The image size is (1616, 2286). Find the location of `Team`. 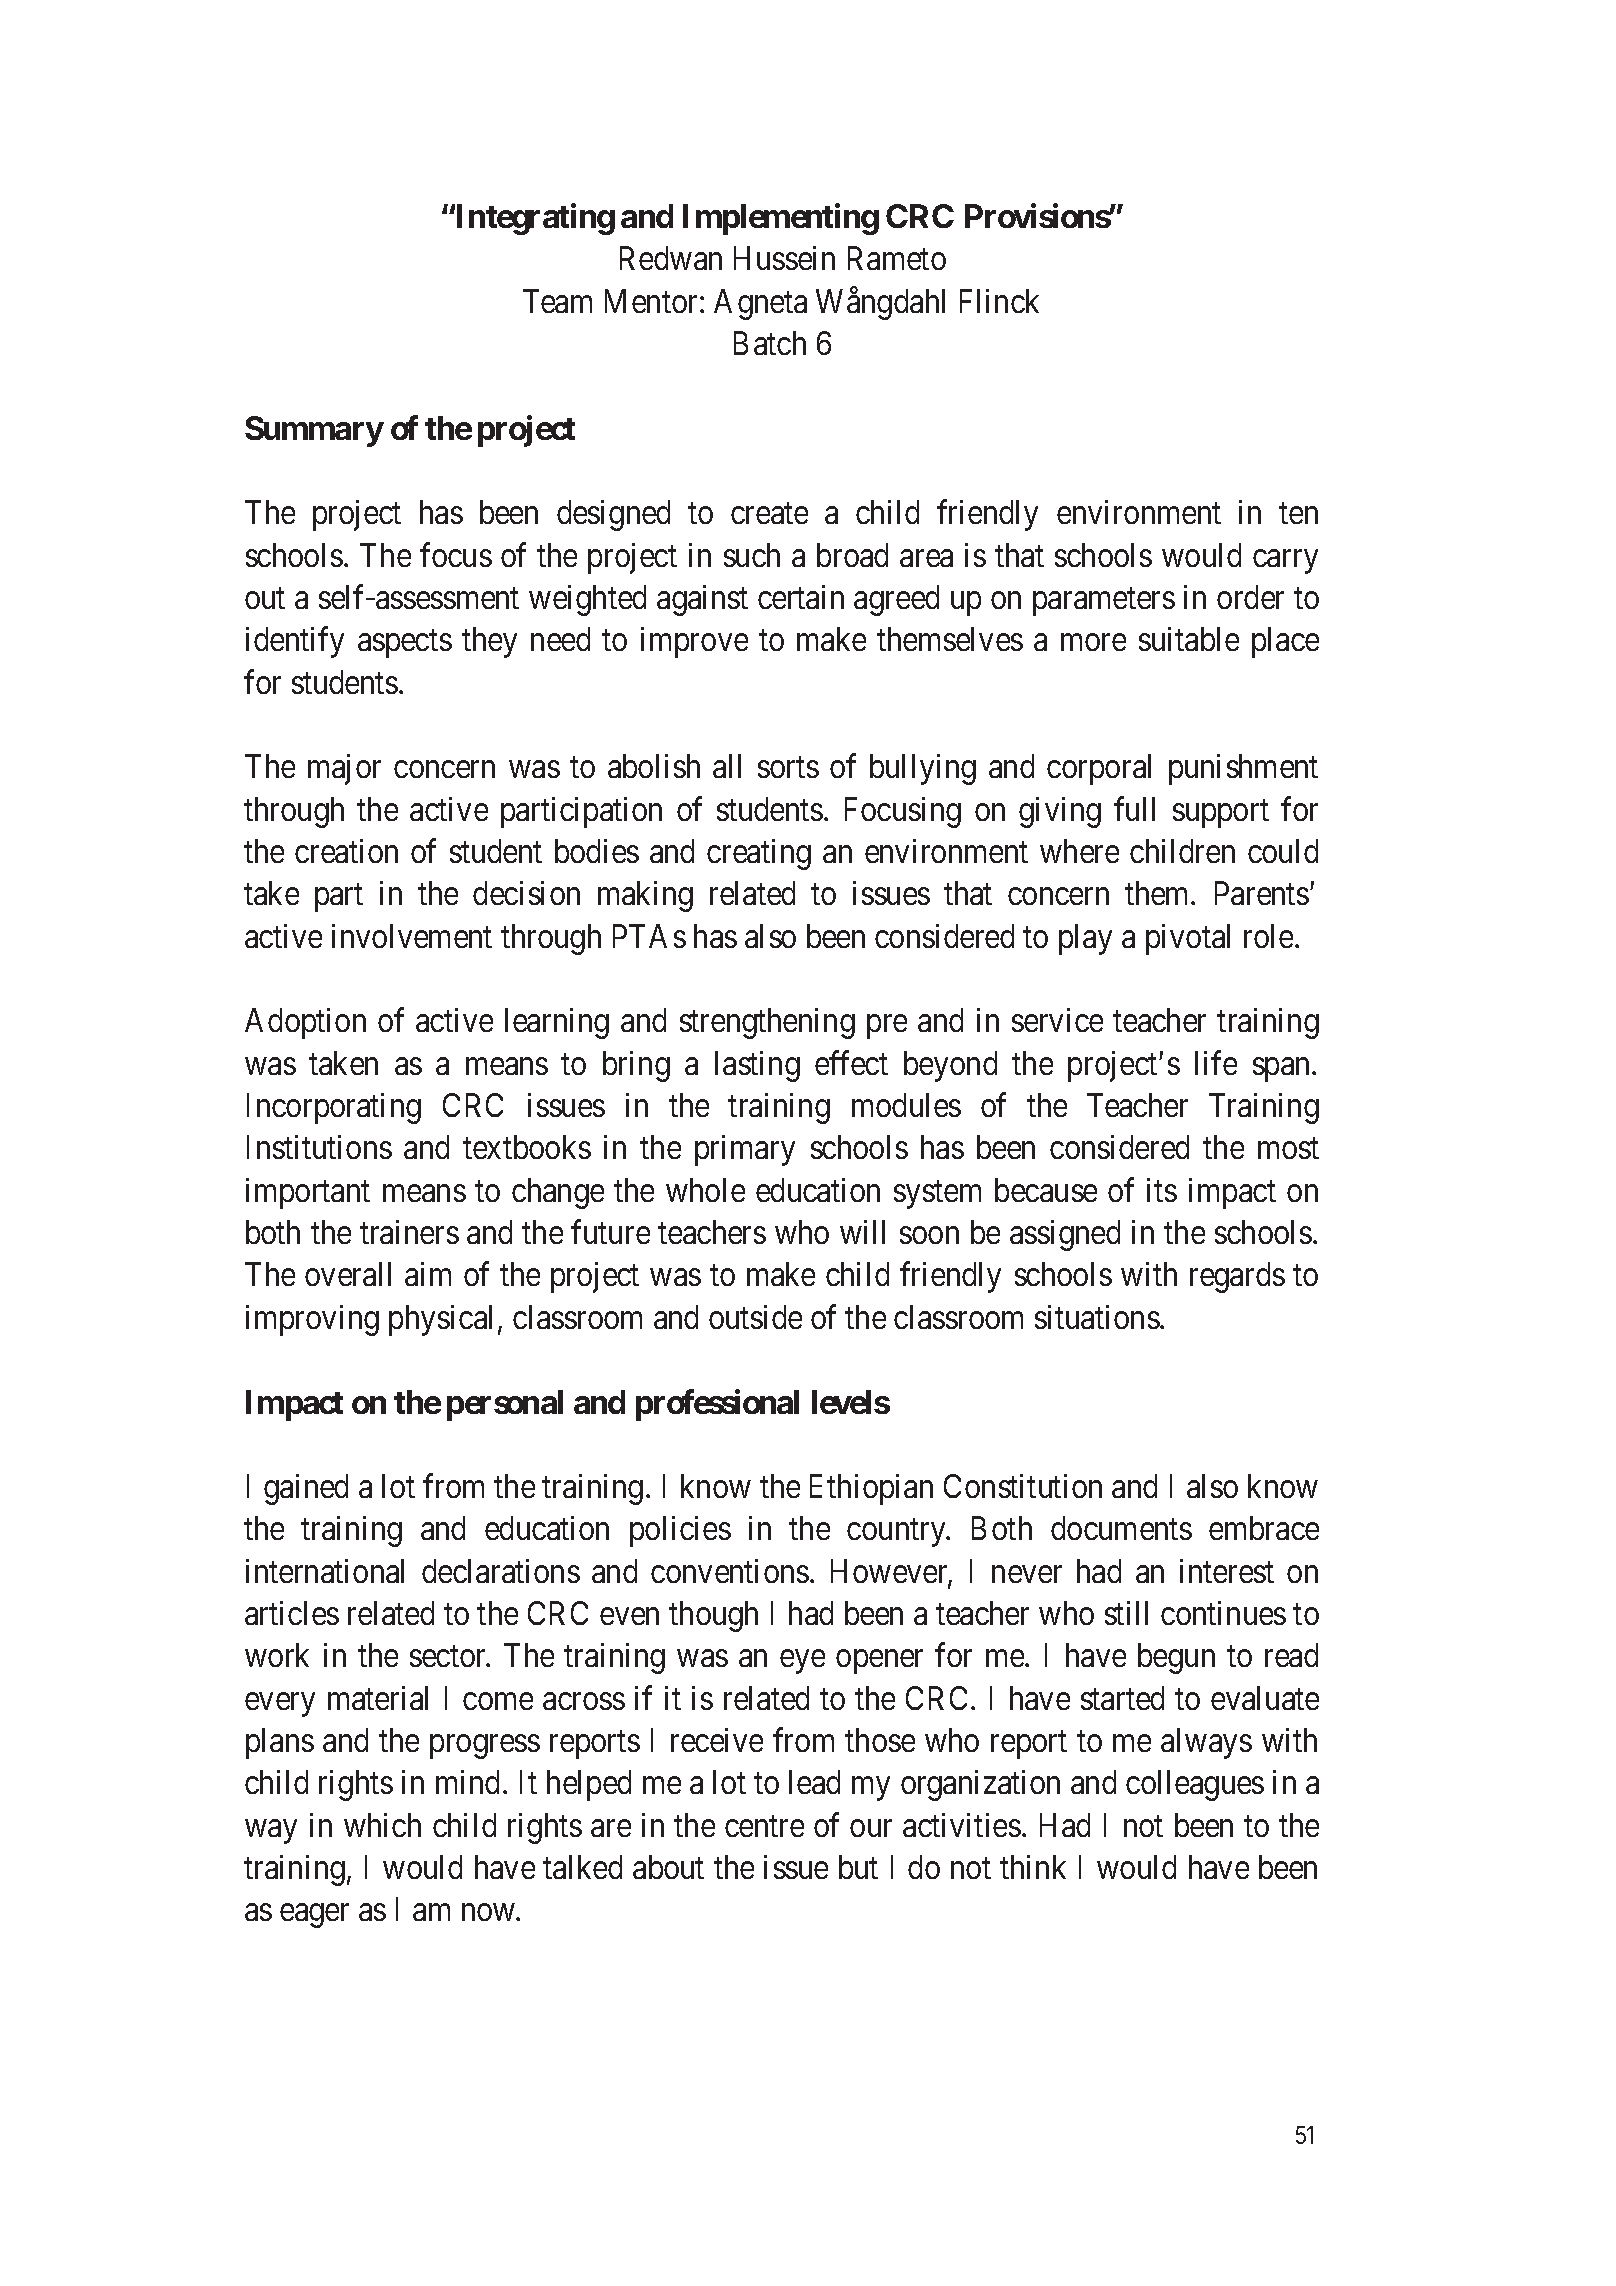

Team is located at coordinates (557, 301).
